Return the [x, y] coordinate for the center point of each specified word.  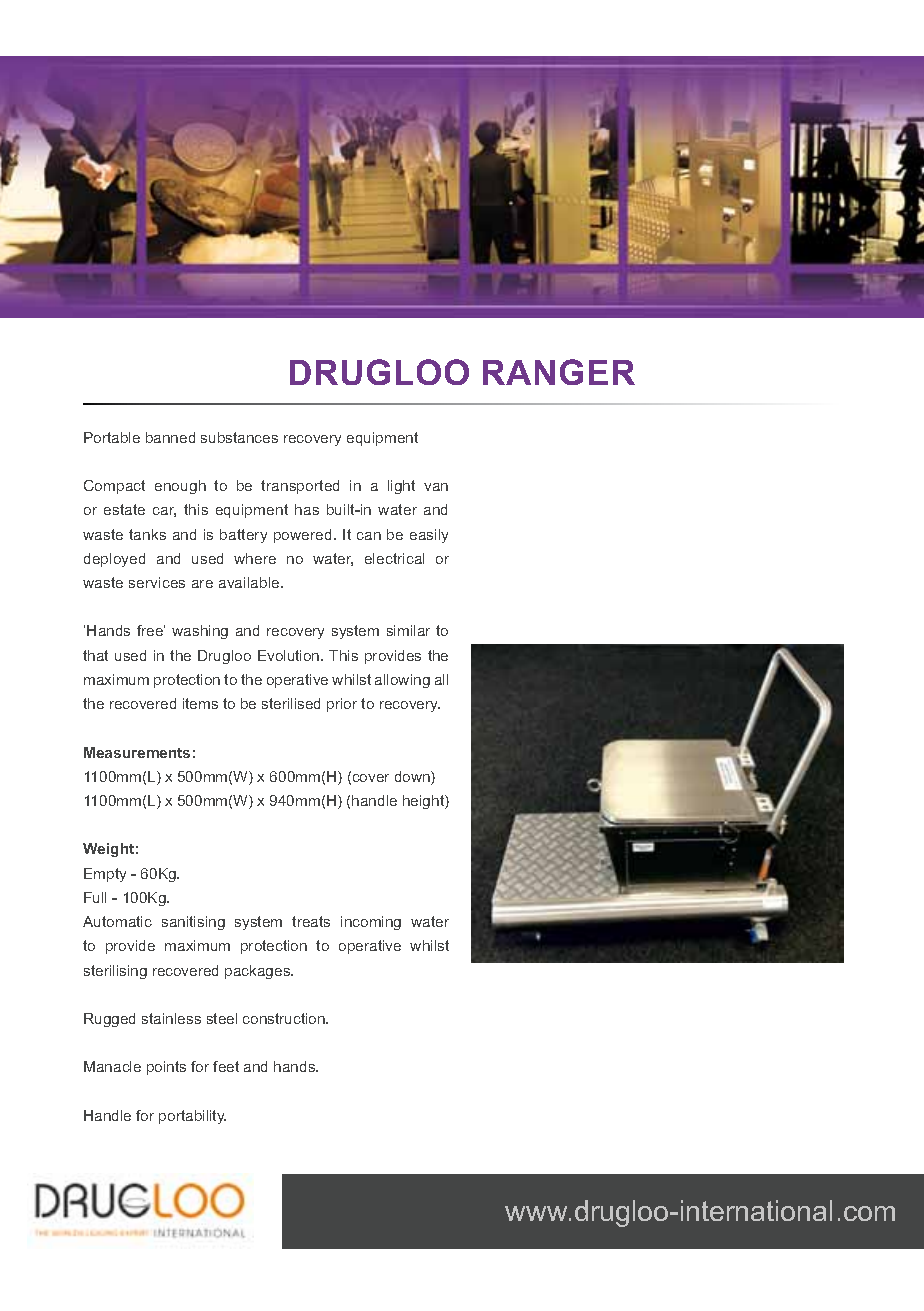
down [413, 778]
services [157, 582]
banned [170, 437]
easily [429, 536]
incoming [371, 923]
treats [311, 921]
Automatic [117, 921]
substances [239, 437]
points [166, 1068]
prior [342, 705]
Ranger [559, 372]
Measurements [137, 752]
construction [285, 1018]
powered [302, 536]
